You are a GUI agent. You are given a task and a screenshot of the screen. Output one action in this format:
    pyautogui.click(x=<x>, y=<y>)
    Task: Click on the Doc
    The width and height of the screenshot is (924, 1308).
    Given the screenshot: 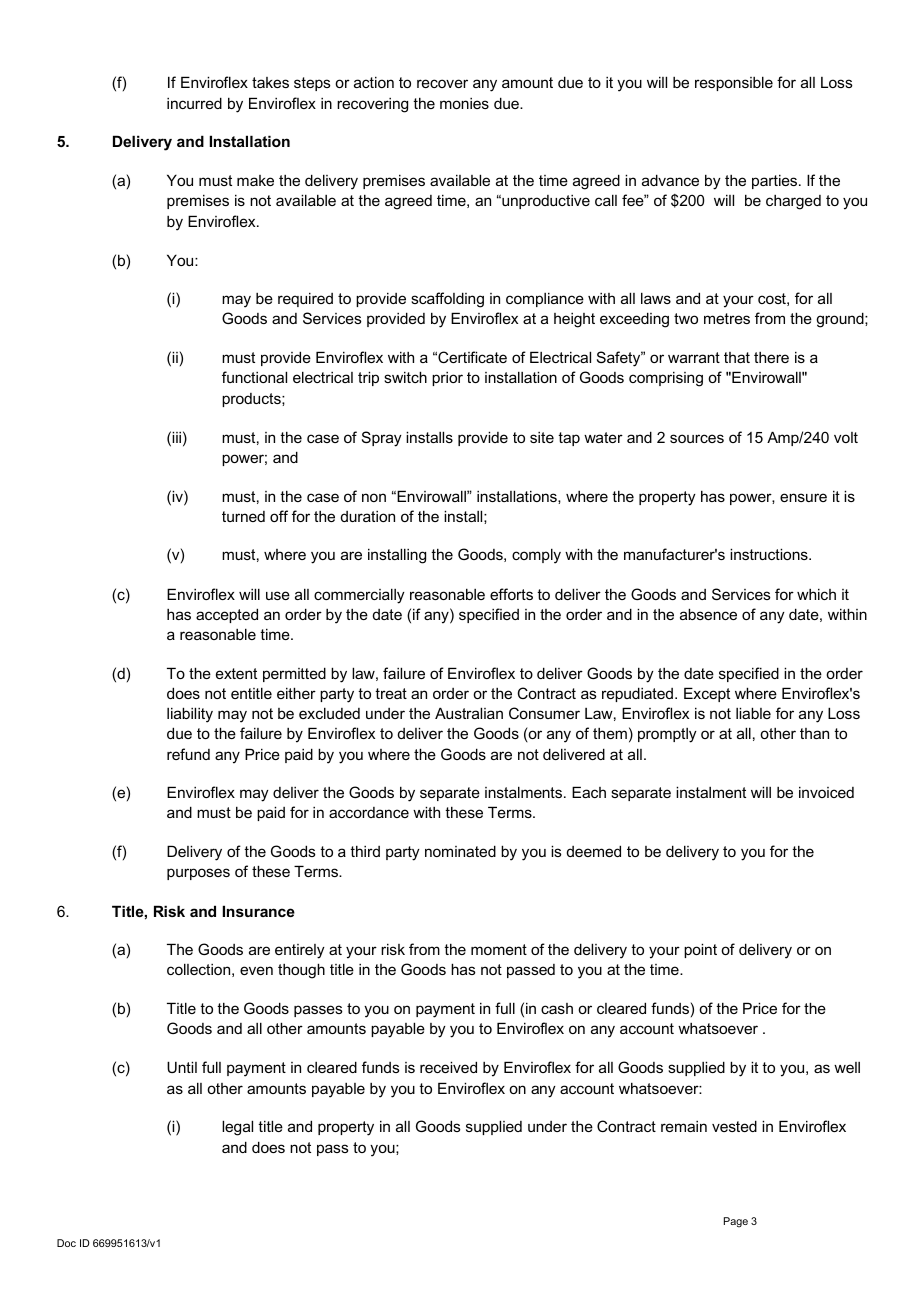 What is the action you would take?
    pyautogui.click(x=66, y=1243)
